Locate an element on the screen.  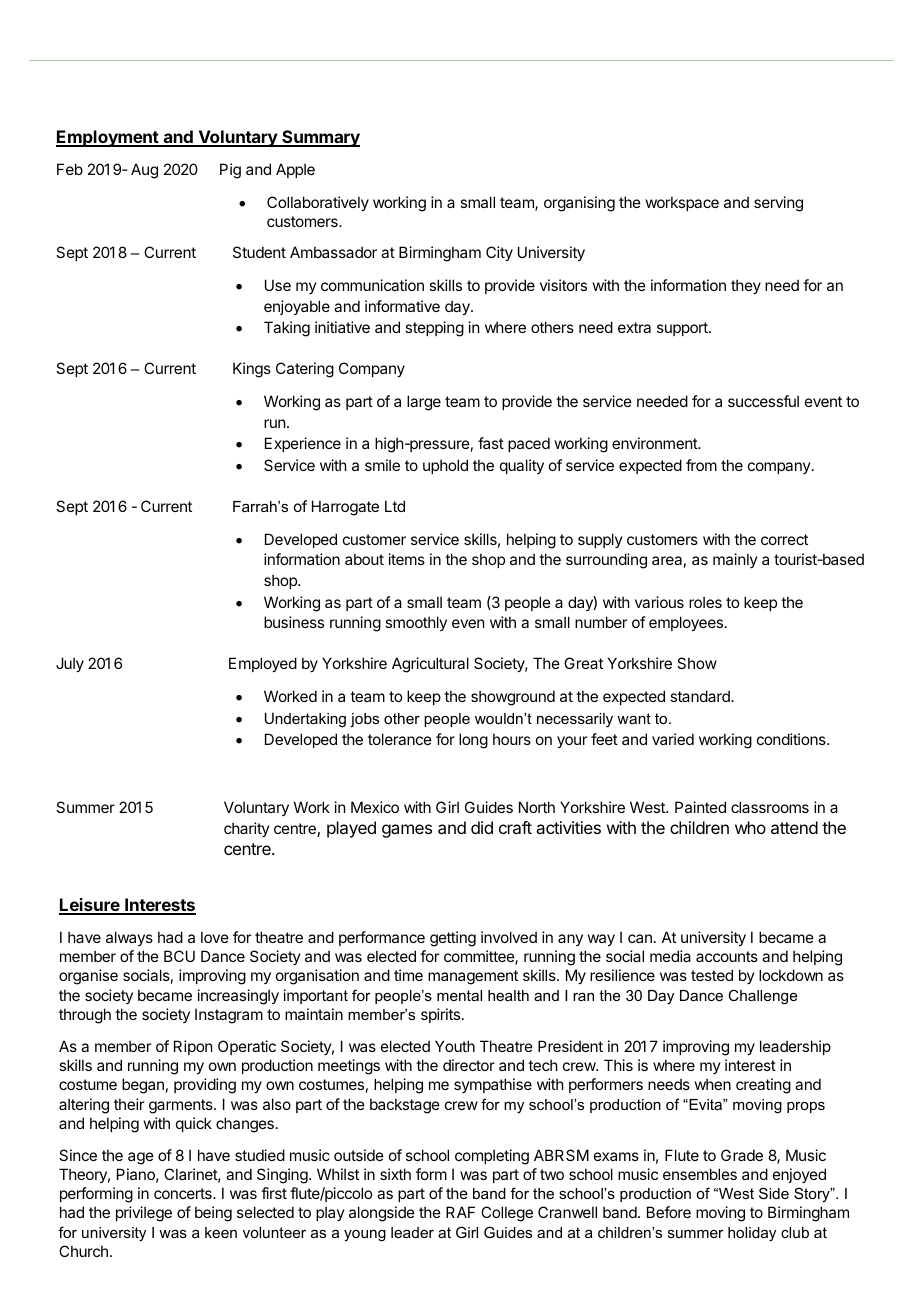
spirits is located at coordinates (440, 1015).
